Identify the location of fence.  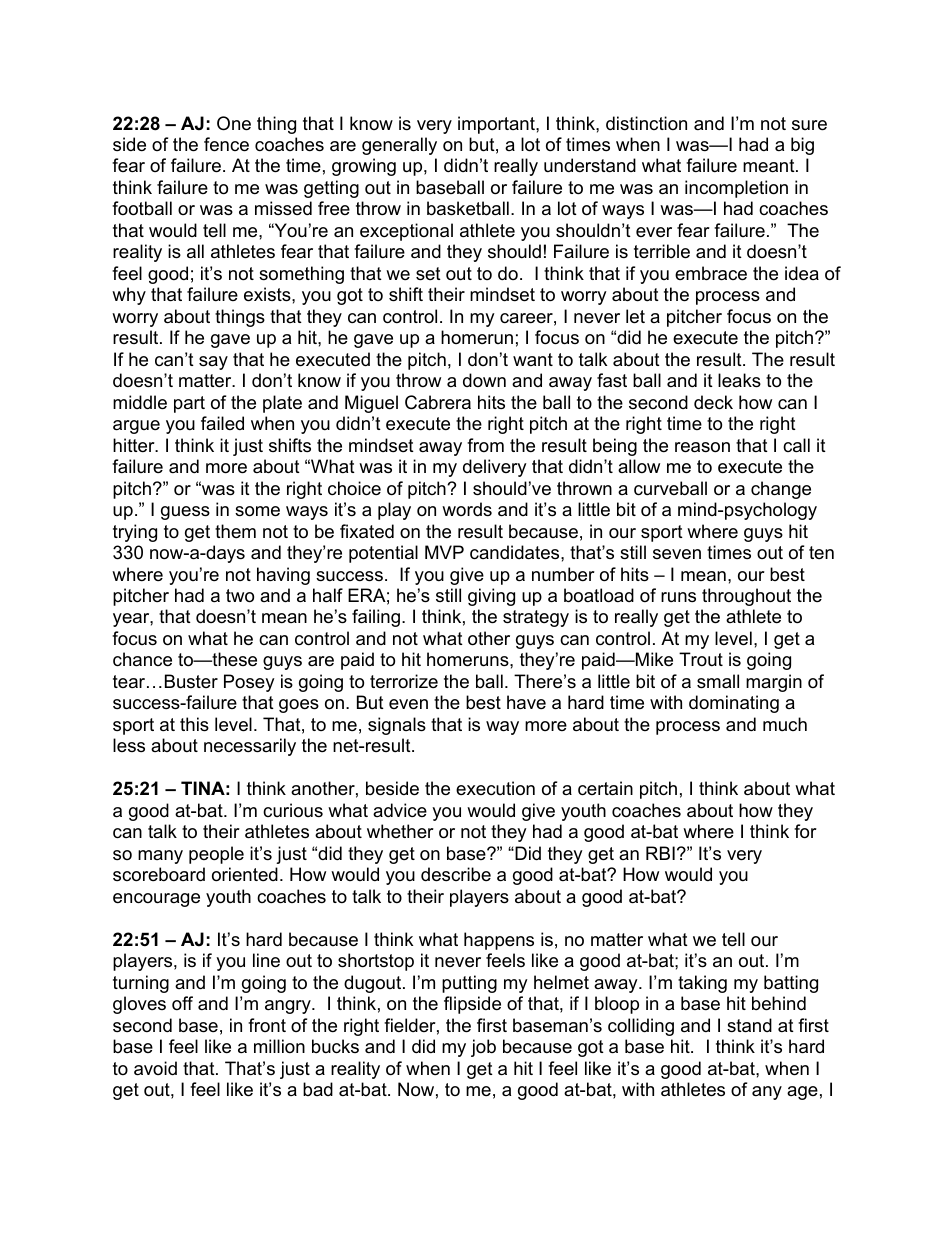
(226, 144).
